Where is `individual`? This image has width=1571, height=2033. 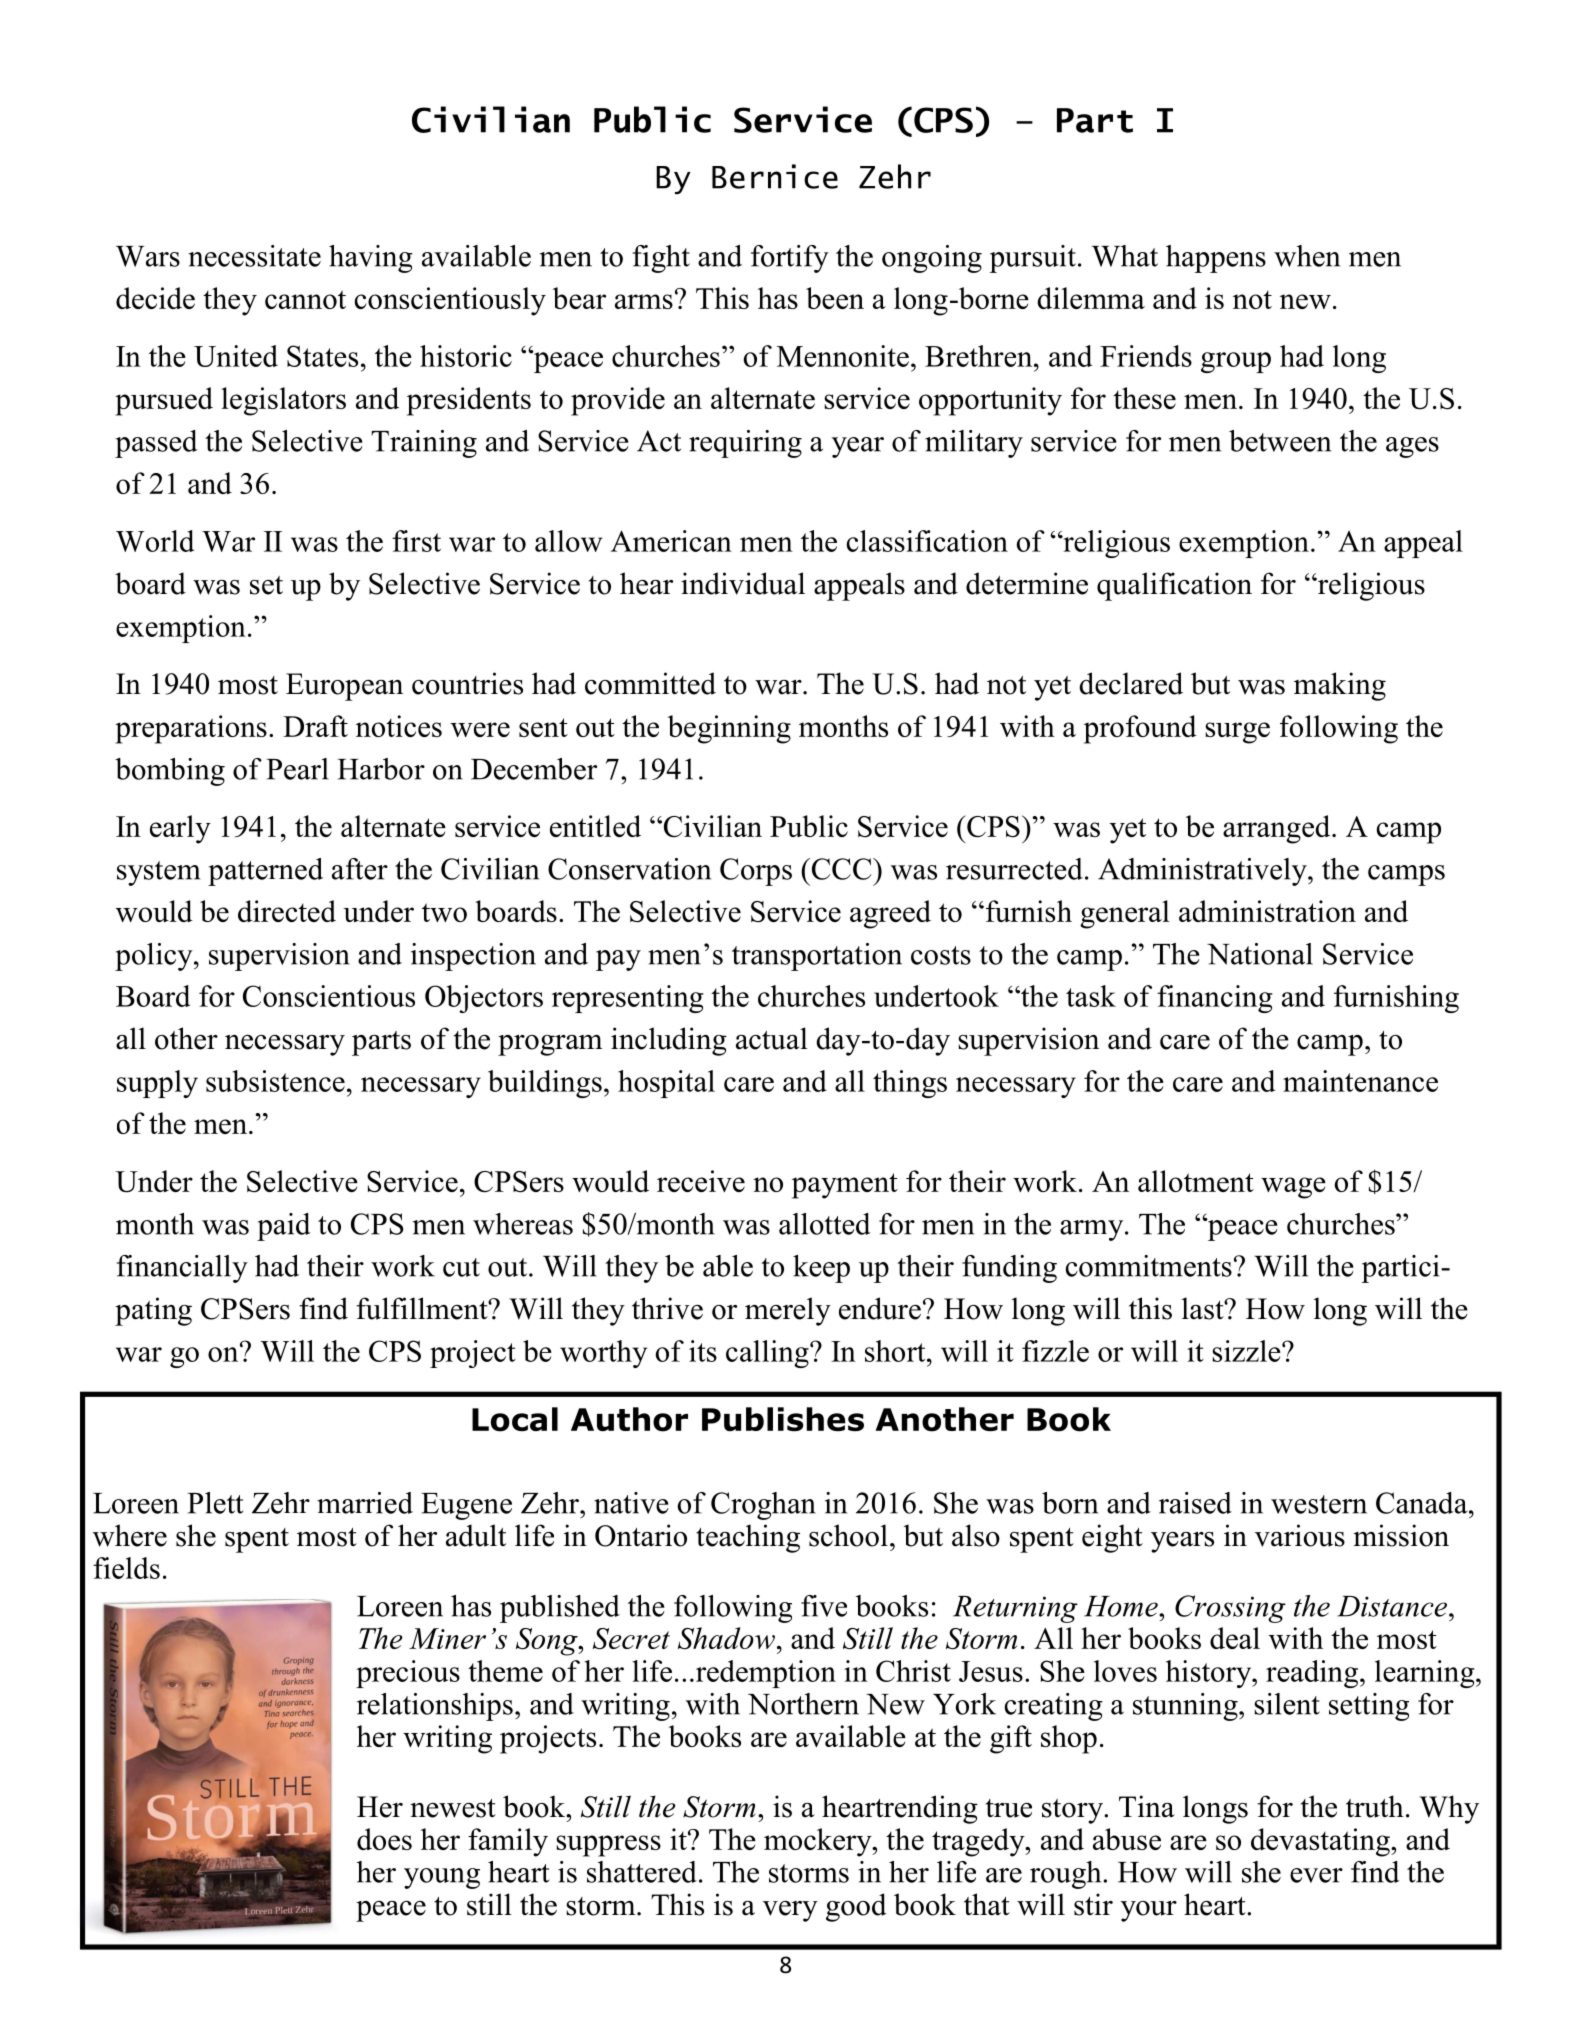
individual is located at coordinates (743, 583).
